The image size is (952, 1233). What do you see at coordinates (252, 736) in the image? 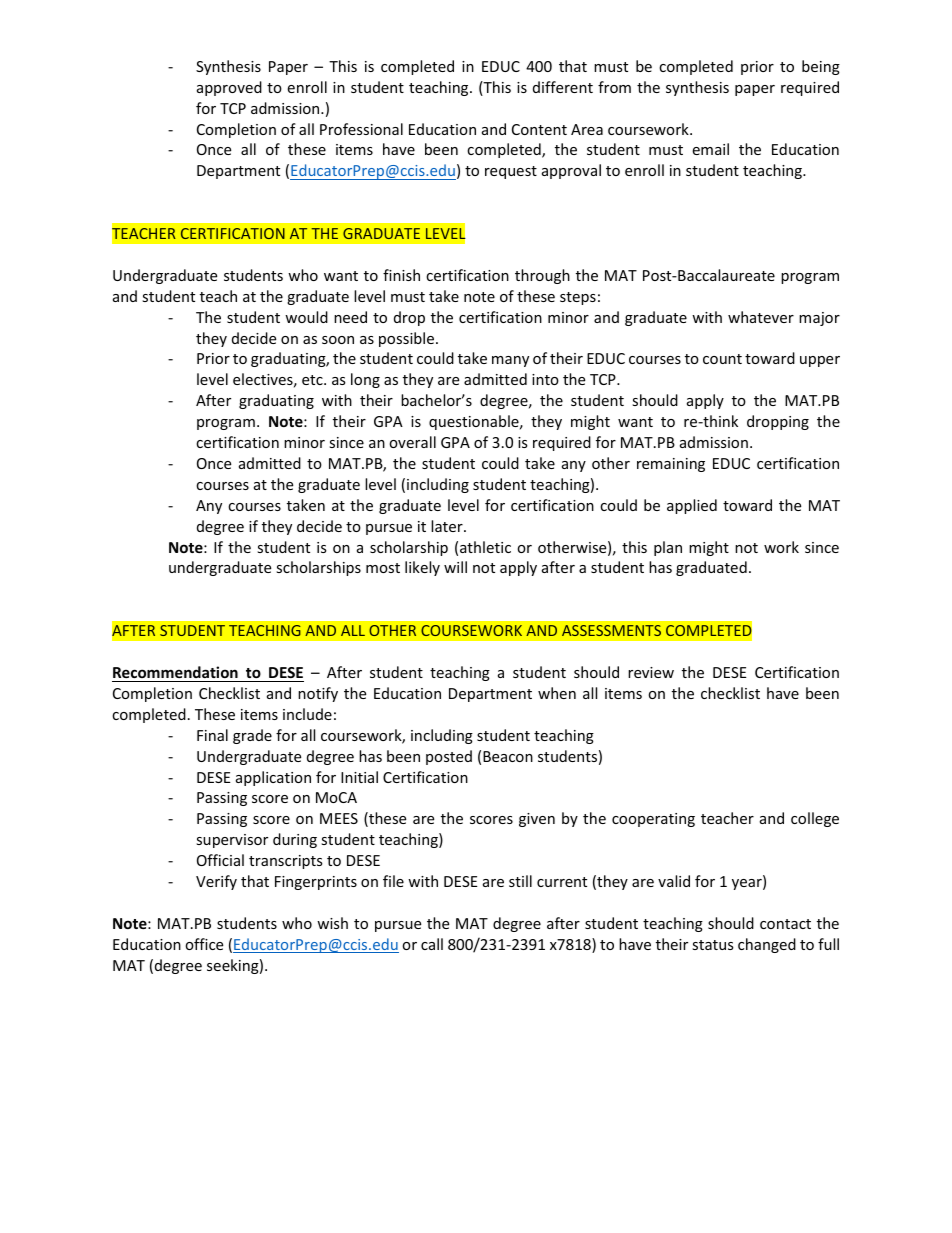
I see `grade` at bounding box center [252, 736].
